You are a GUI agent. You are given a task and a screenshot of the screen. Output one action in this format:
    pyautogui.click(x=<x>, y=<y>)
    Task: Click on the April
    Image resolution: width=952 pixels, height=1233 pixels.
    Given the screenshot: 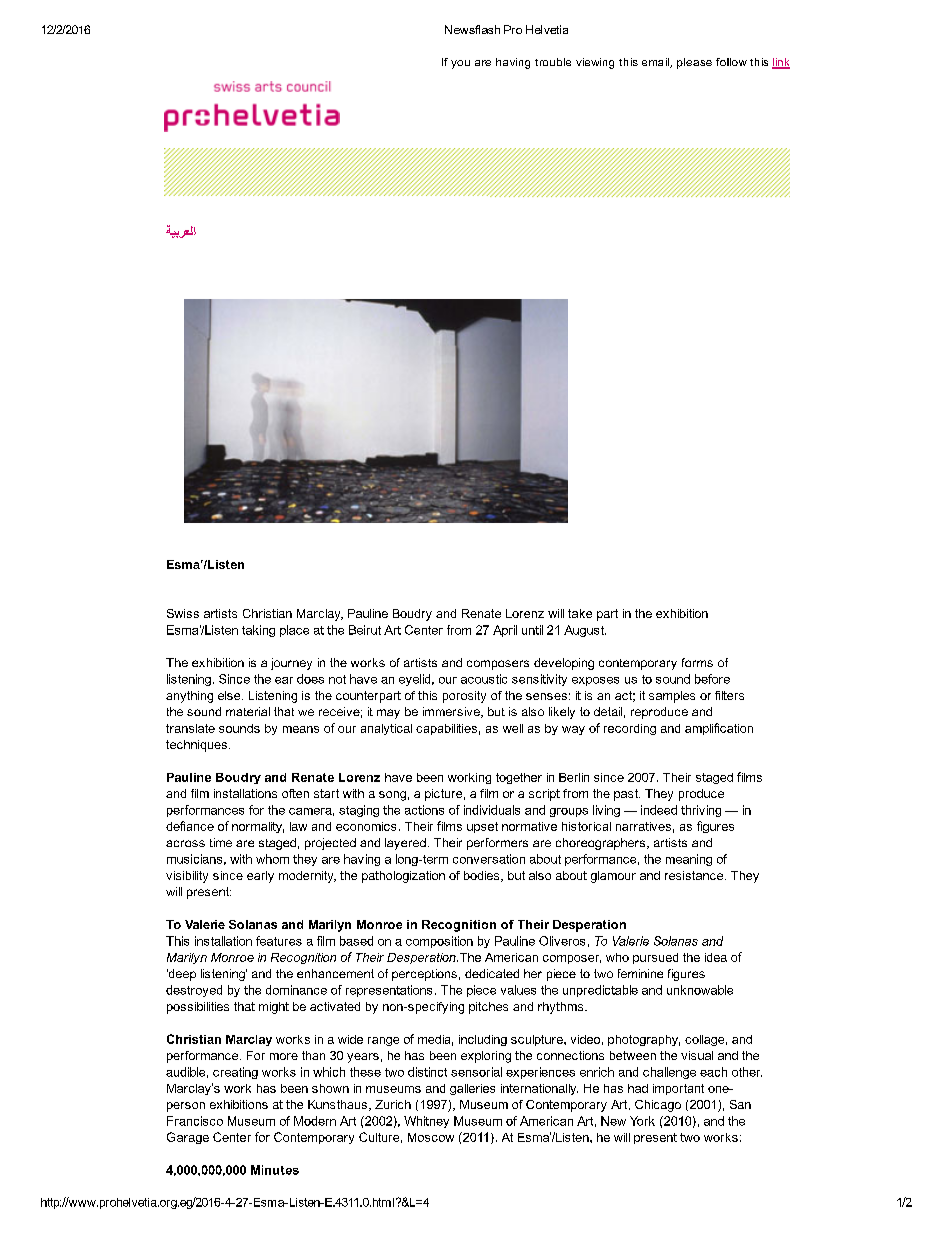 What is the action you would take?
    pyautogui.click(x=505, y=631)
